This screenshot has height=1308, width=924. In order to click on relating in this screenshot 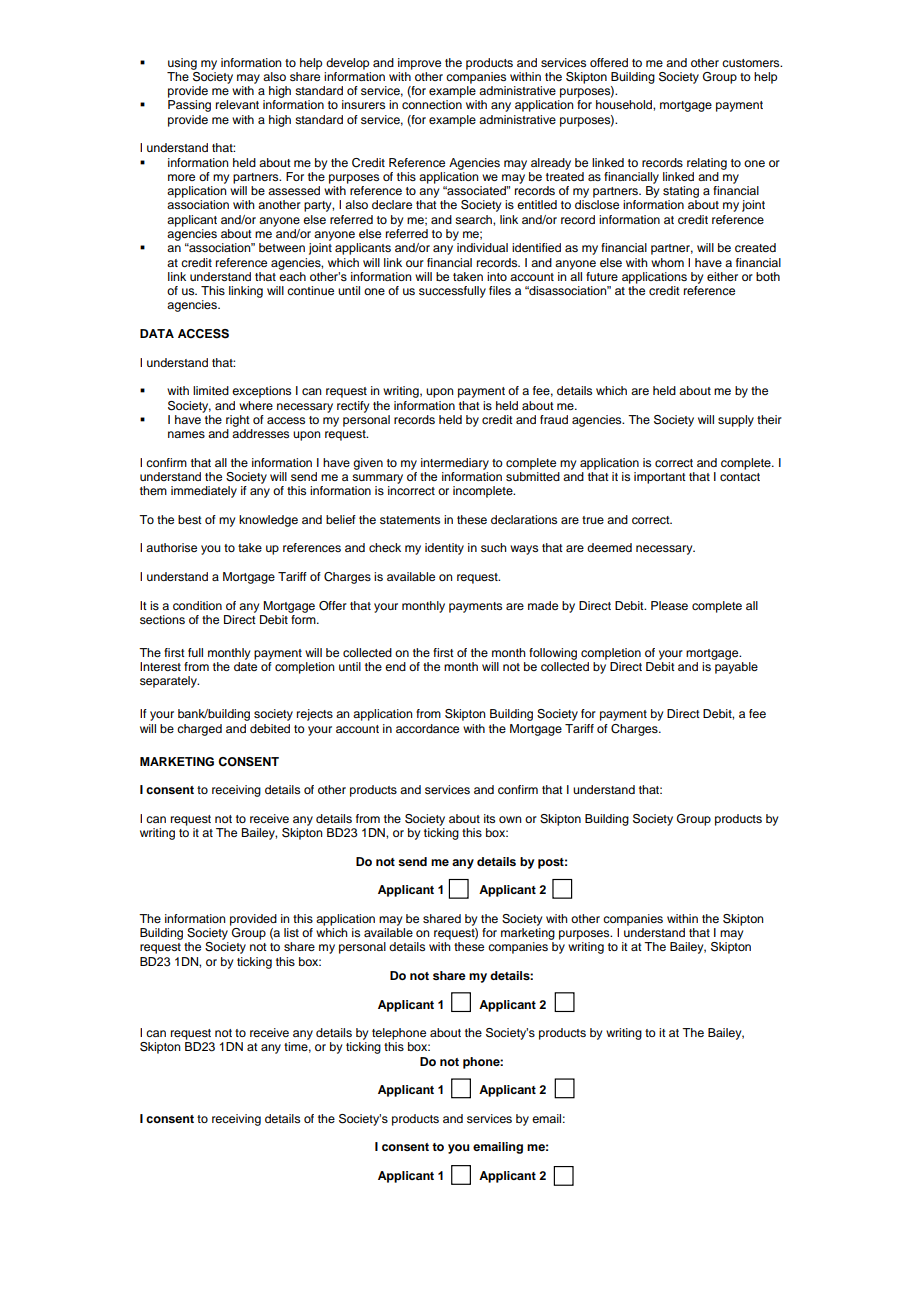, I will do `click(707, 164)`.
